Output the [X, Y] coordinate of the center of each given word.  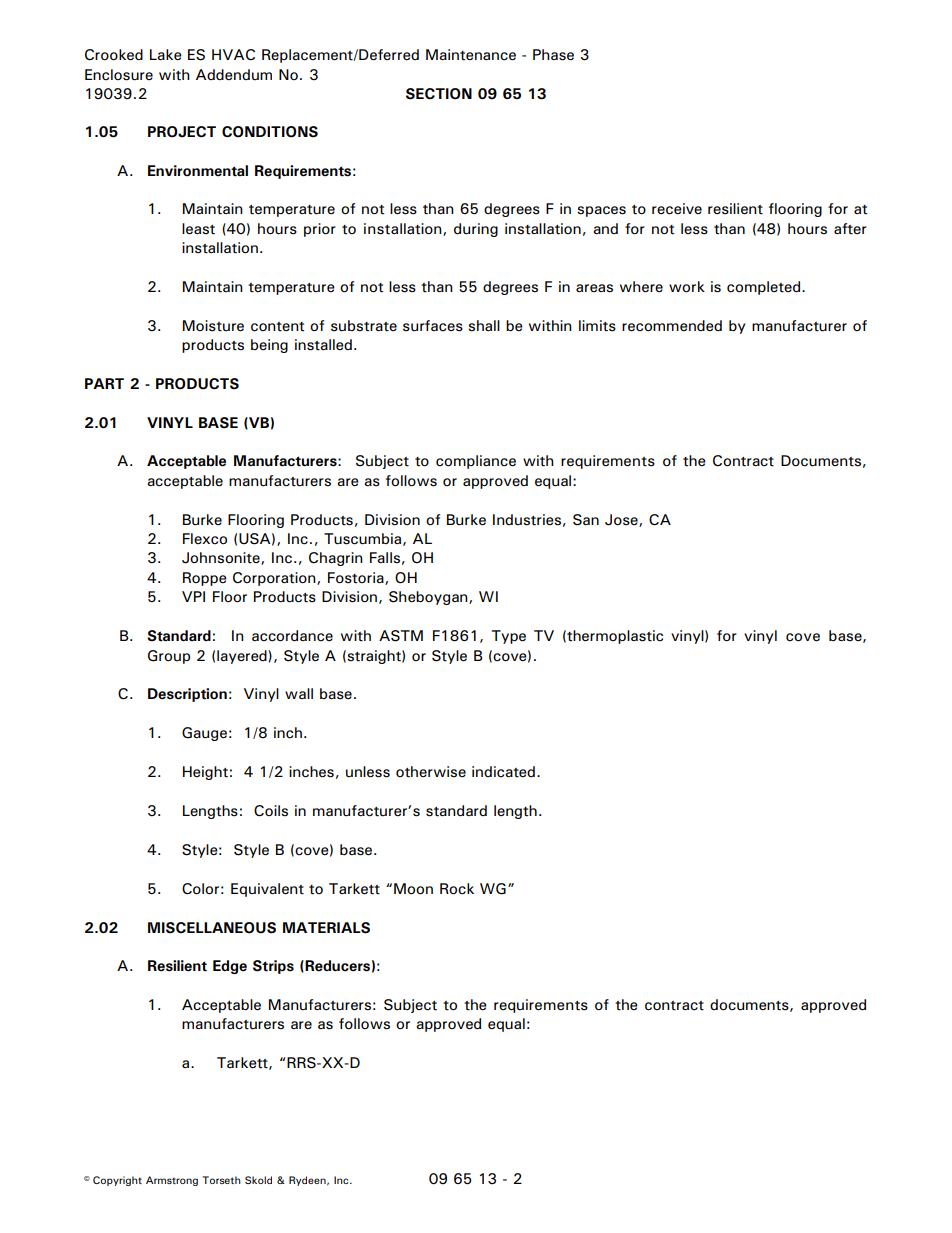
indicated [503, 772]
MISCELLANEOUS [212, 928]
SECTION [439, 94]
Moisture [213, 326]
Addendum [234, 75]
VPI [193, 596]
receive [677, 209]
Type [509, 637]
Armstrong [172, 1181]
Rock [457, 889]
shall [484, 326]
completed [763, 288]
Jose [622, 520]
